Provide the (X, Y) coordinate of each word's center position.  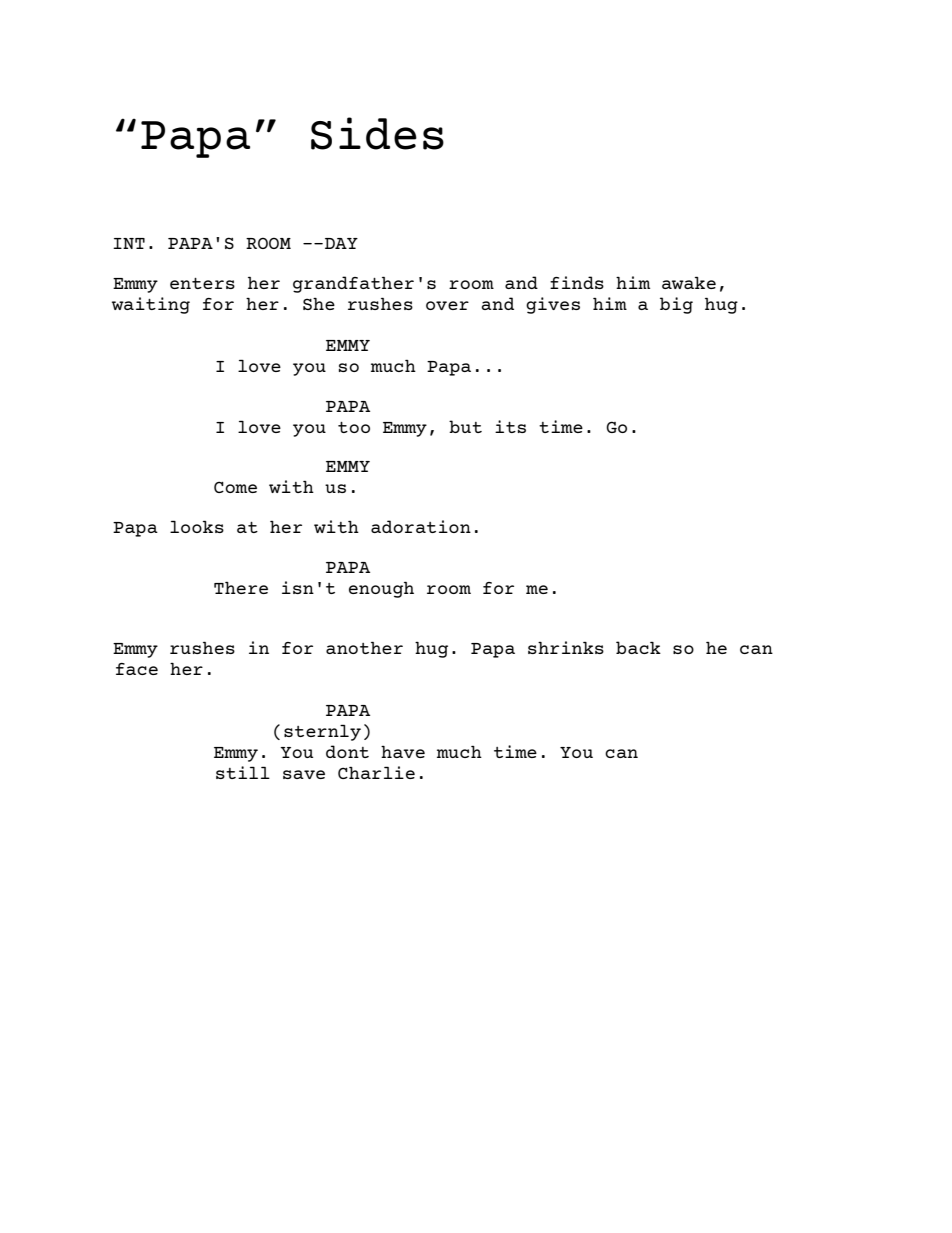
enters (202, 283)
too (354, 427)
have (403, 752)
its (510, 426)
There (241, 587)
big (676, 305)
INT (129, 243)
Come (235, 487)
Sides (377, 133)
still (243, 772)
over (447, 305)
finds (577, 282)
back (638, 647)
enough (381, 589)
